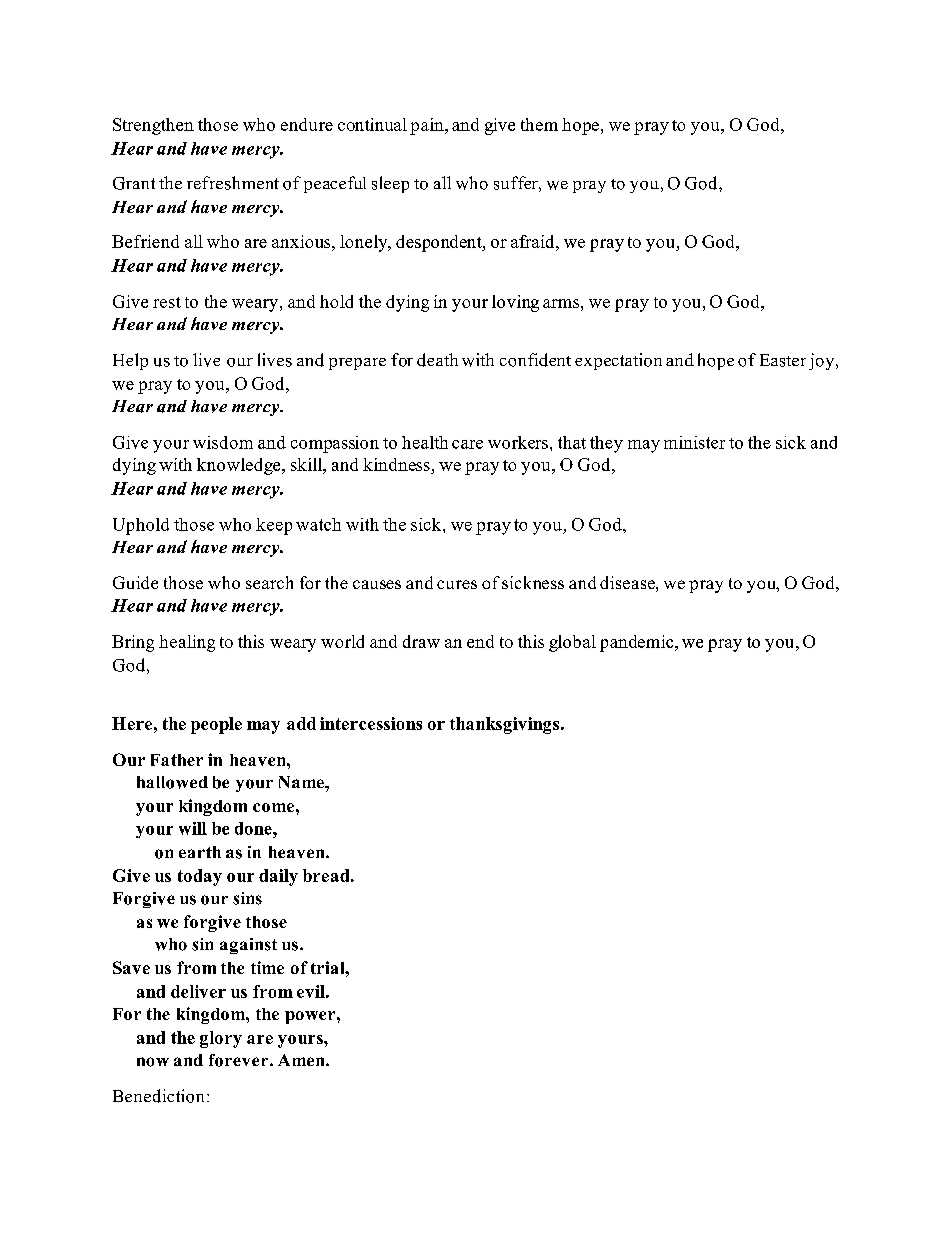 This document has height=1233, width=952. What do you see at coordinates (223, 442) in the document?
I see `wisdom` at bounding box center [223, 442].
